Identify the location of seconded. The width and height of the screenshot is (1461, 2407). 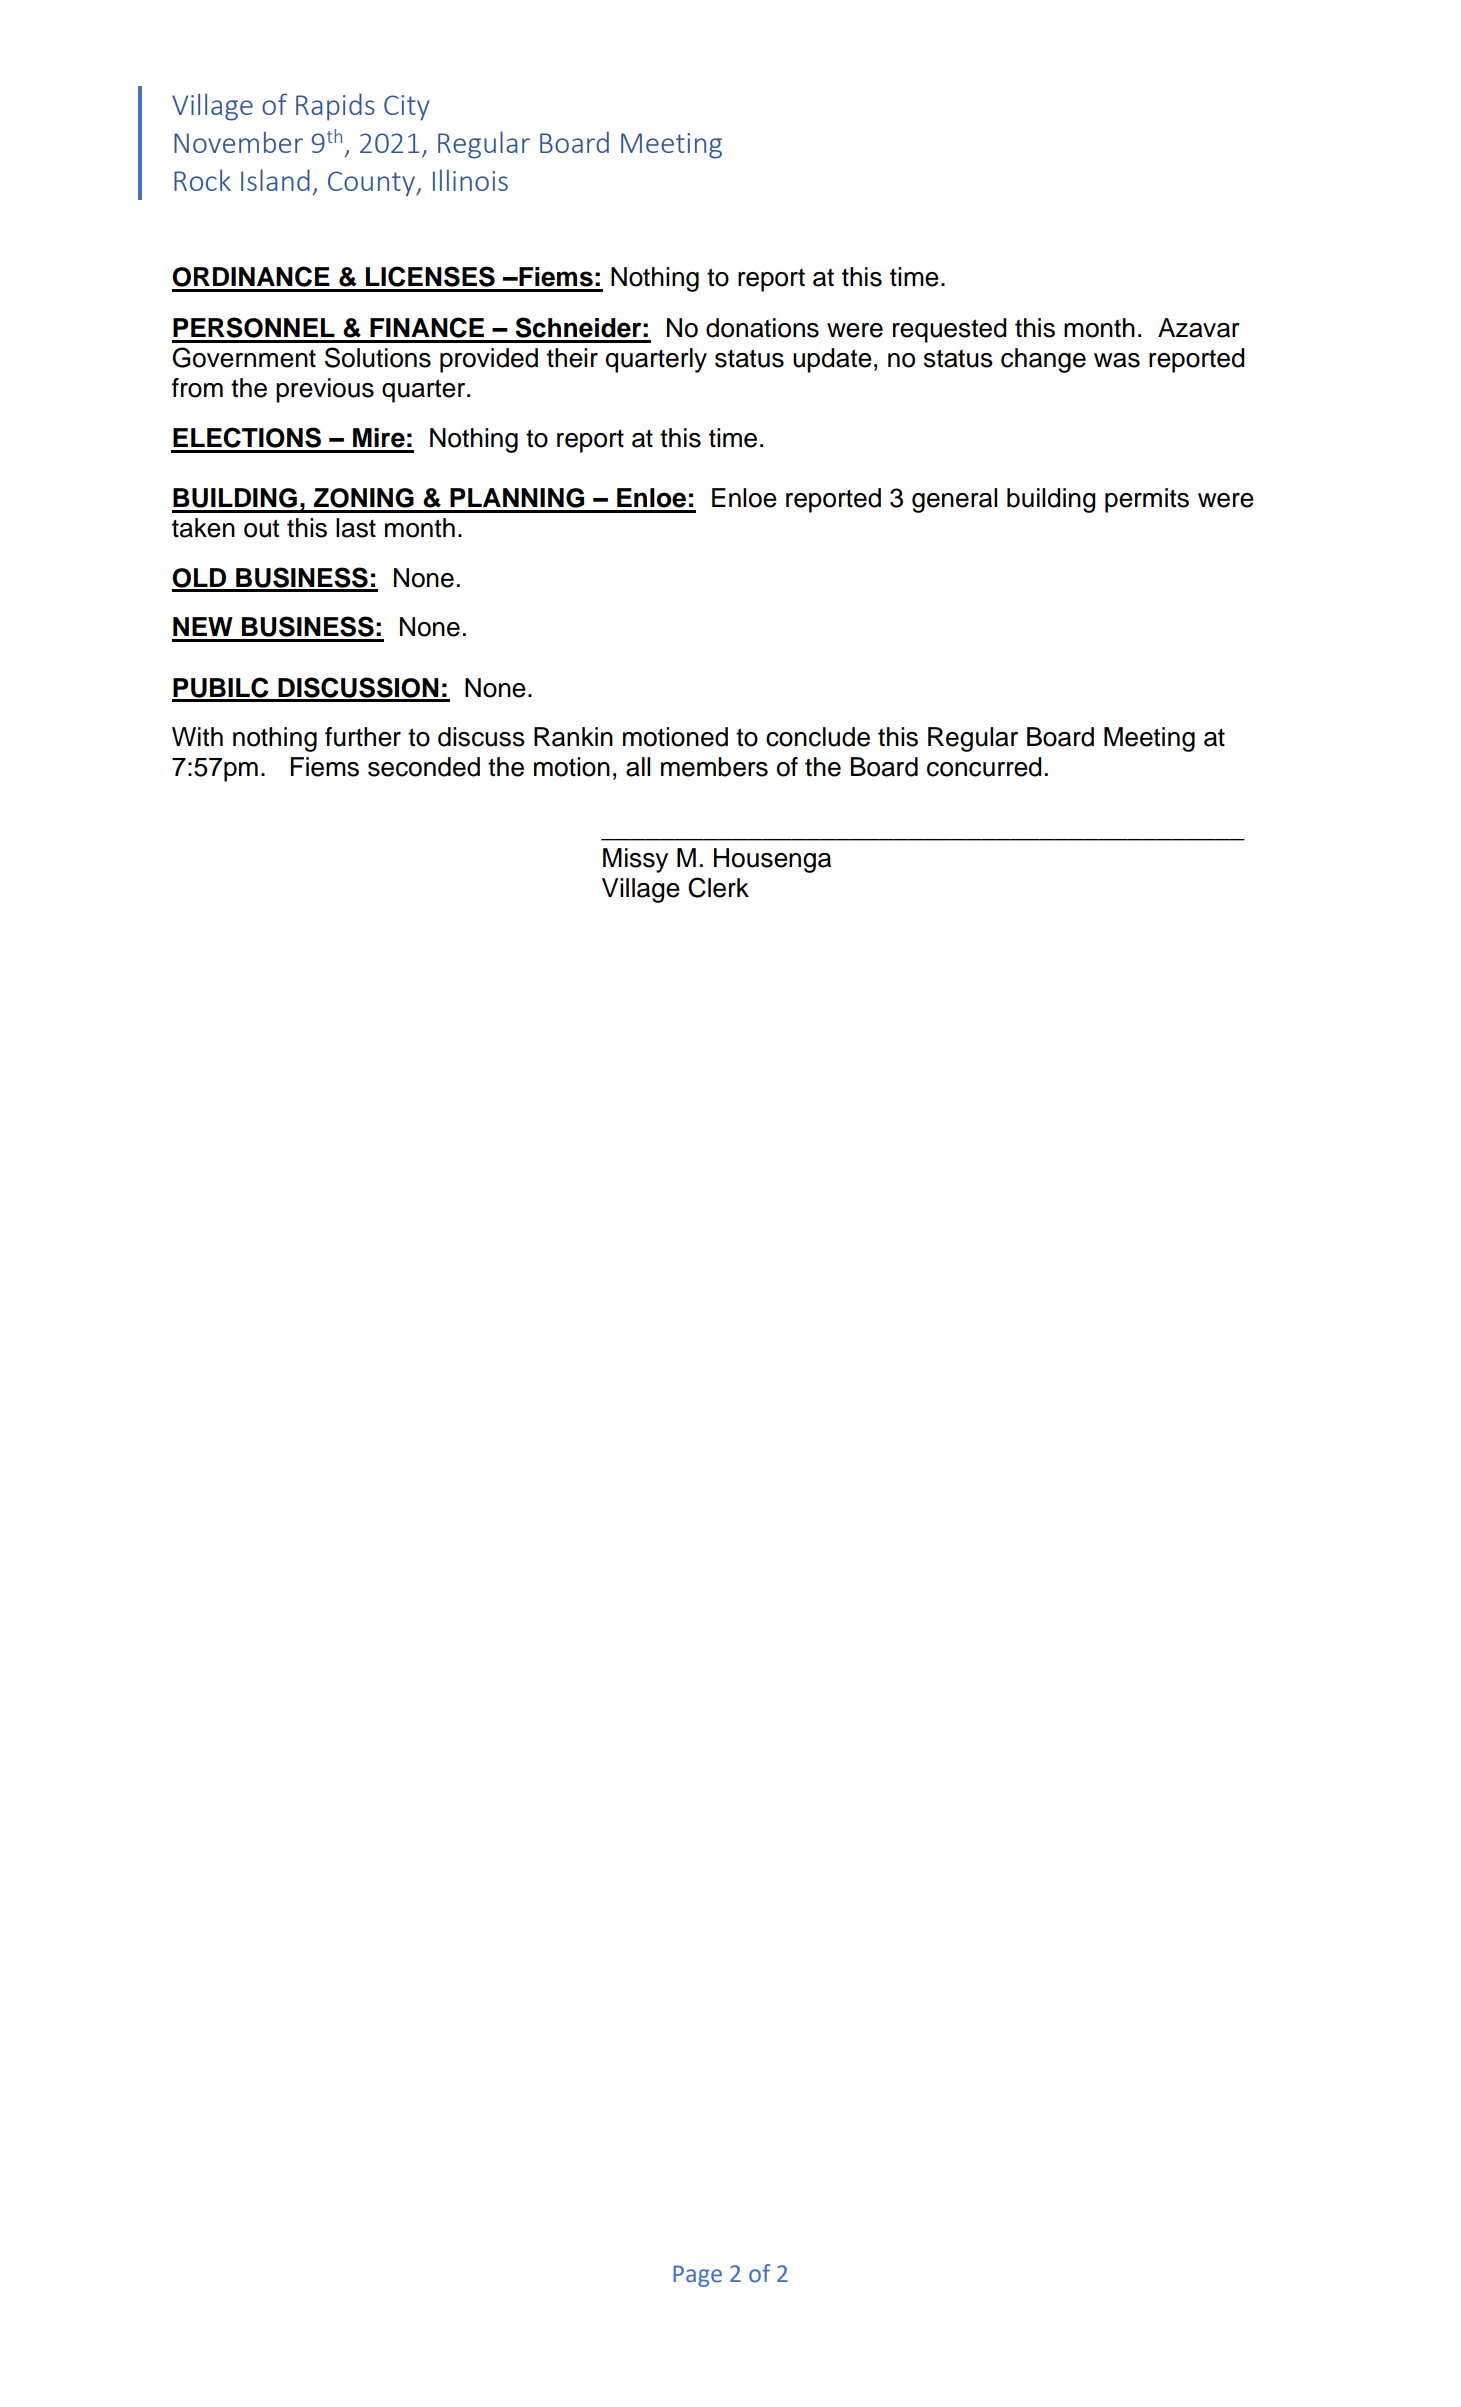
(424, 767).
